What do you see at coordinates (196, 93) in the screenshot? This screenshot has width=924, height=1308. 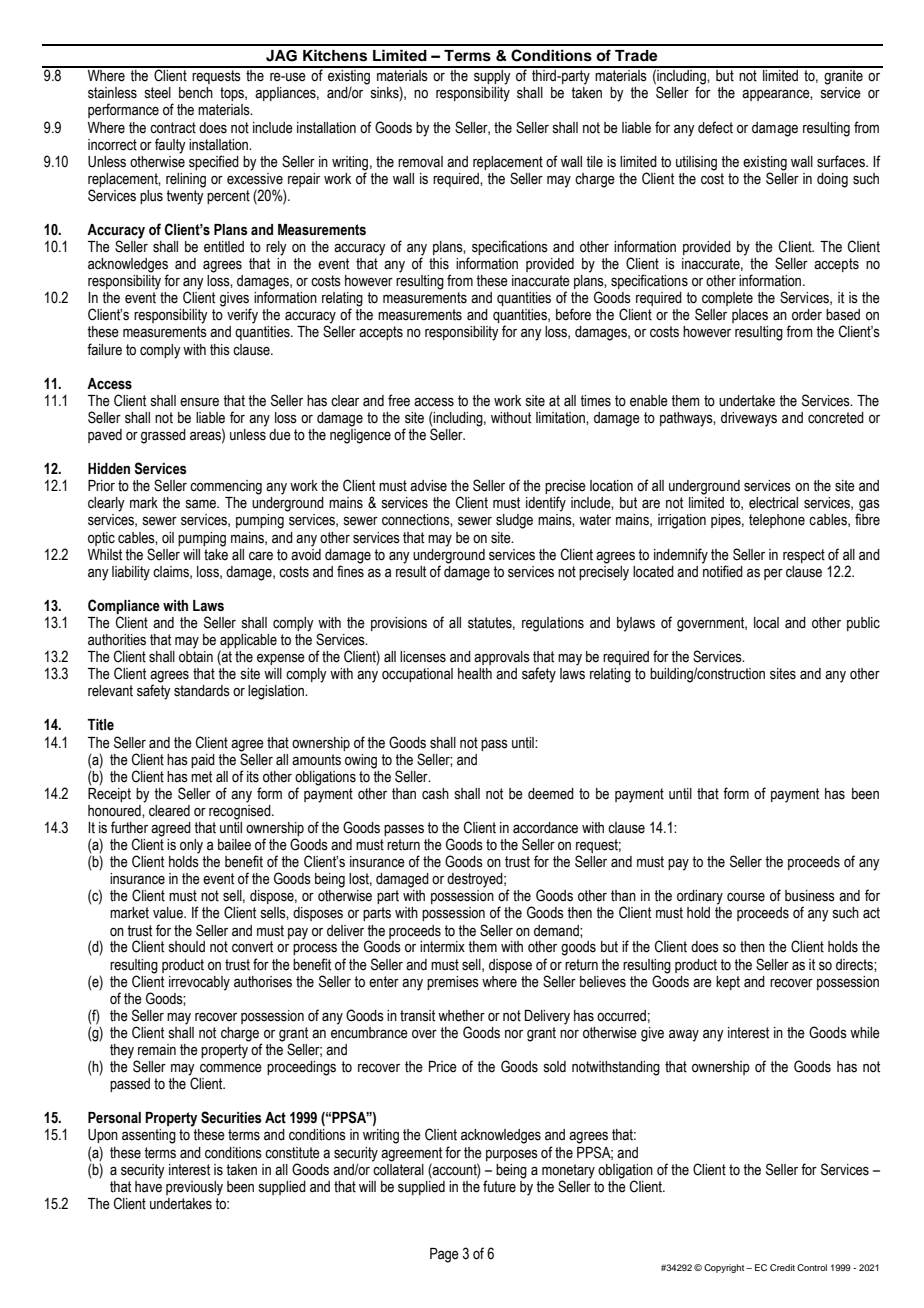 I see `bench` at bounding box center [196, 93].
